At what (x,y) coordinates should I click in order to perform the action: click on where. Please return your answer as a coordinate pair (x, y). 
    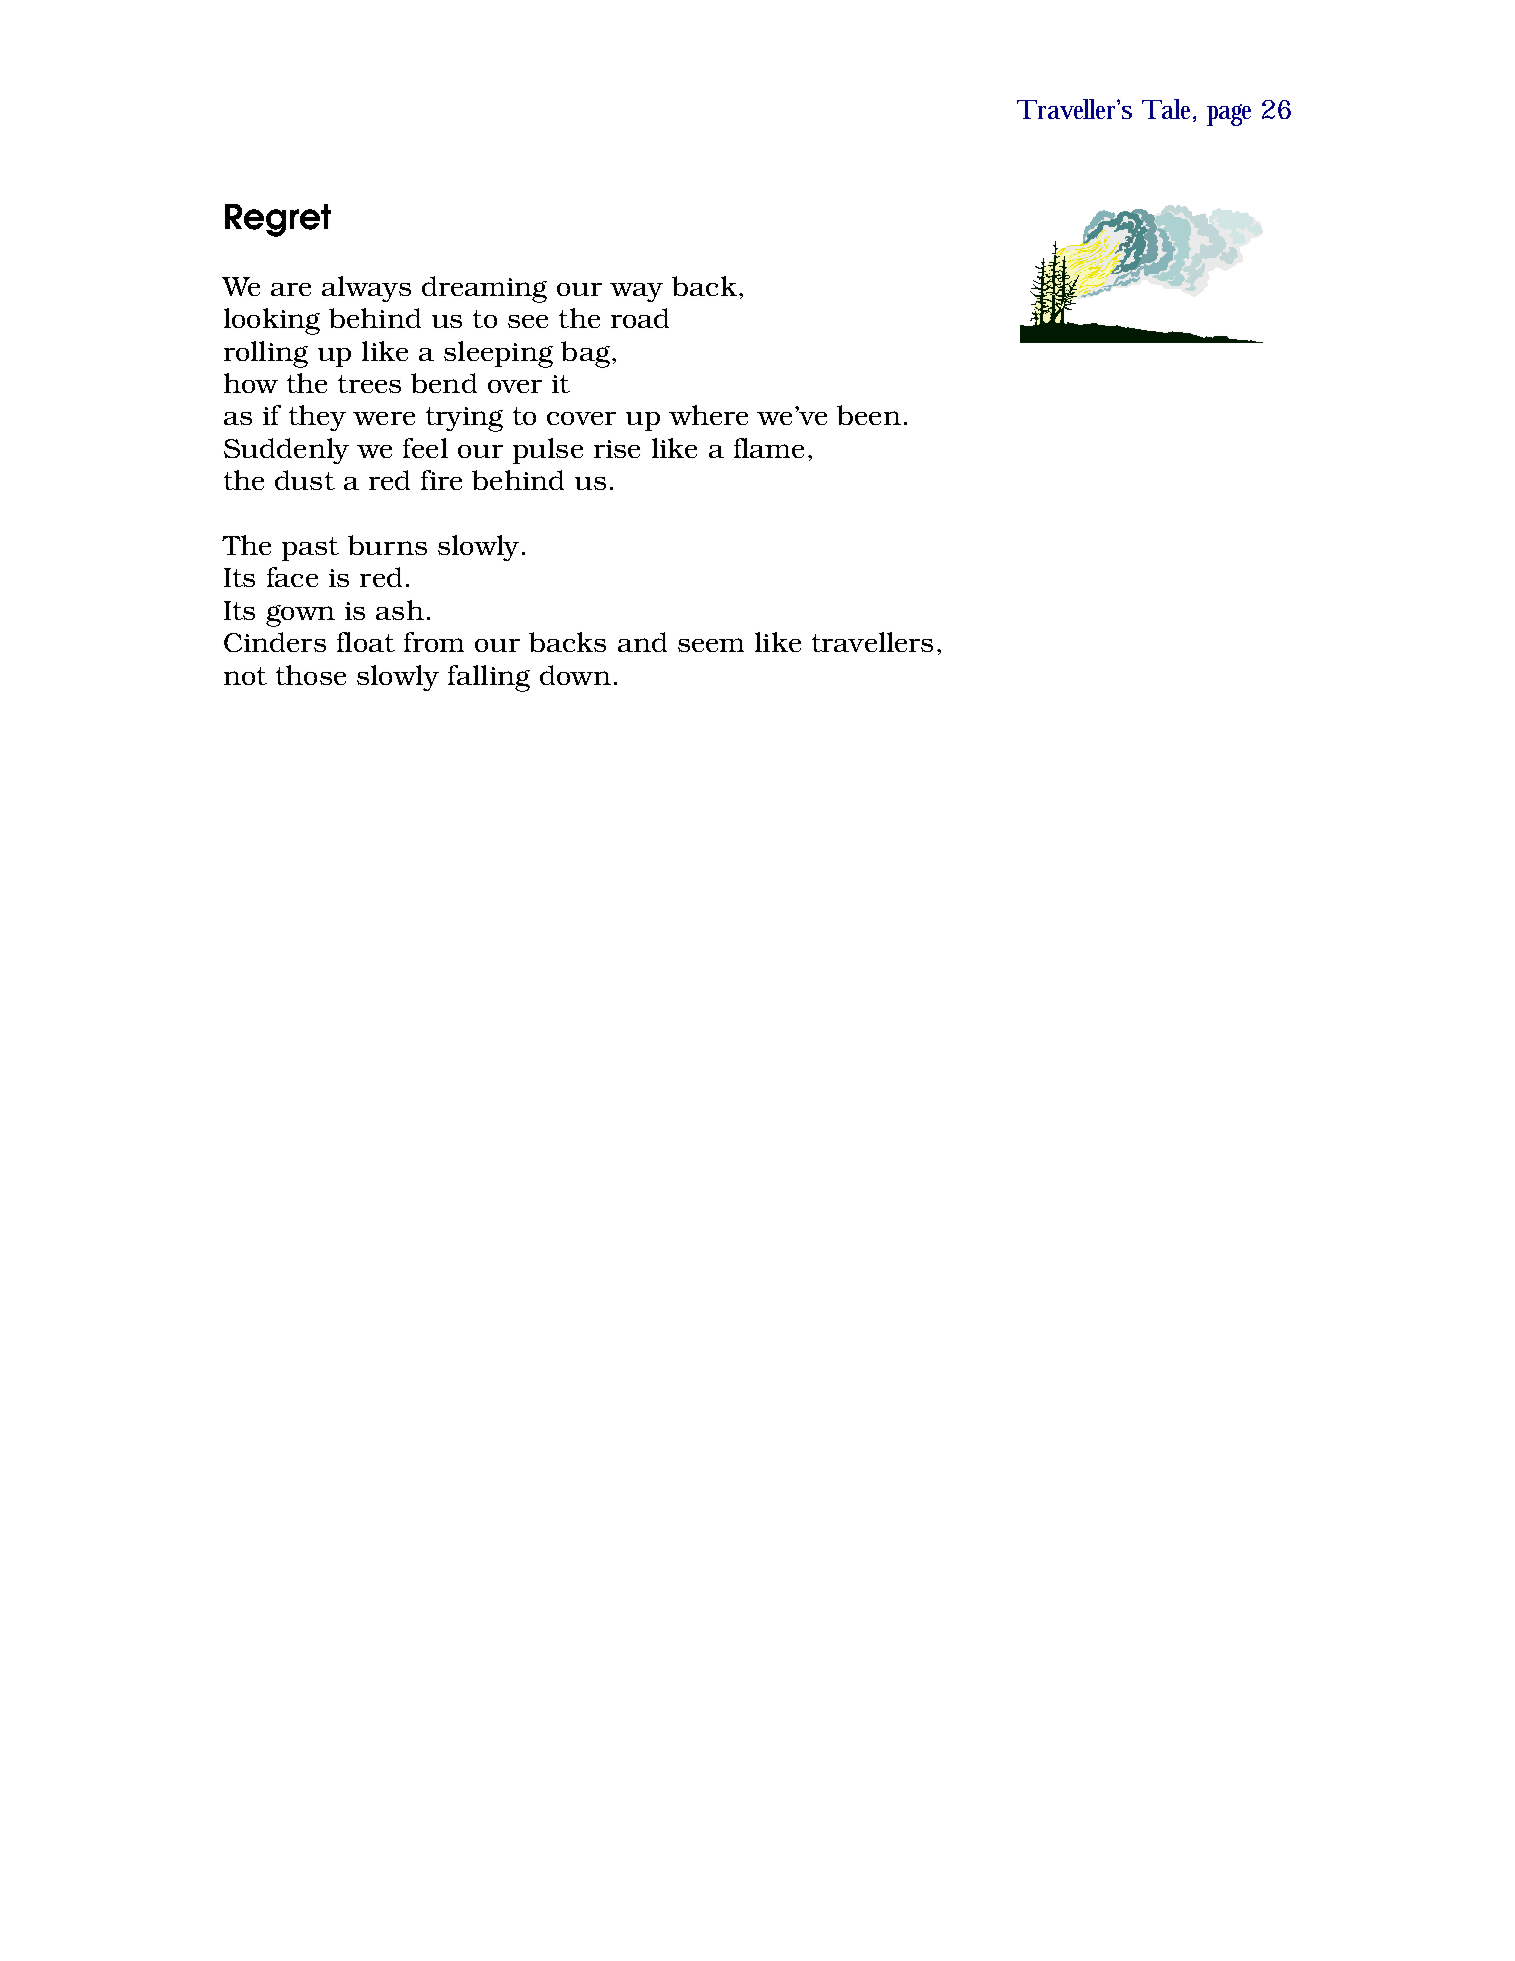
    Looking at the image, I should click on (708, 415).
